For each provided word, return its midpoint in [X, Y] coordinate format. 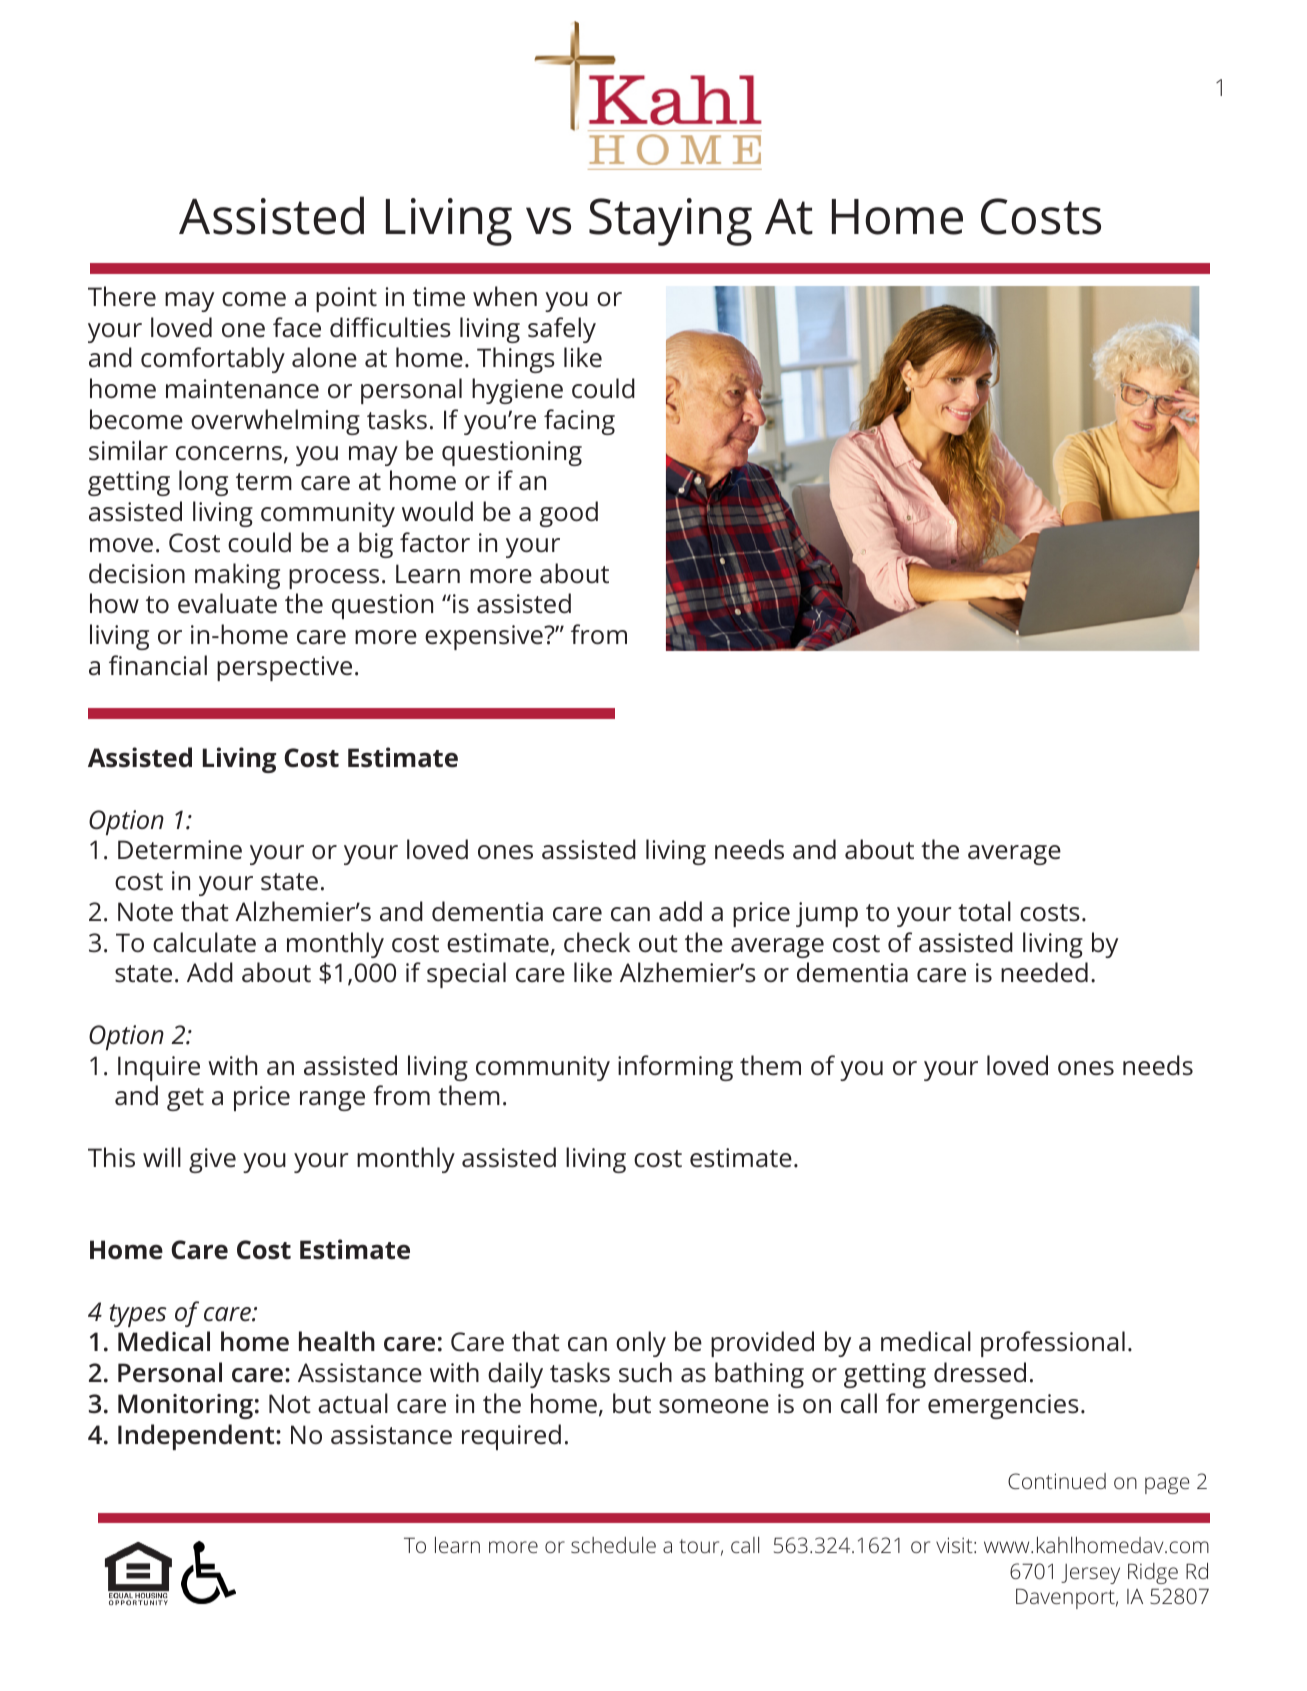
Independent [197, 1437]
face [297, 327]
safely [562, 330]
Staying [670, 222]
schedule [613, 1545]
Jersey [1090, 1574]
